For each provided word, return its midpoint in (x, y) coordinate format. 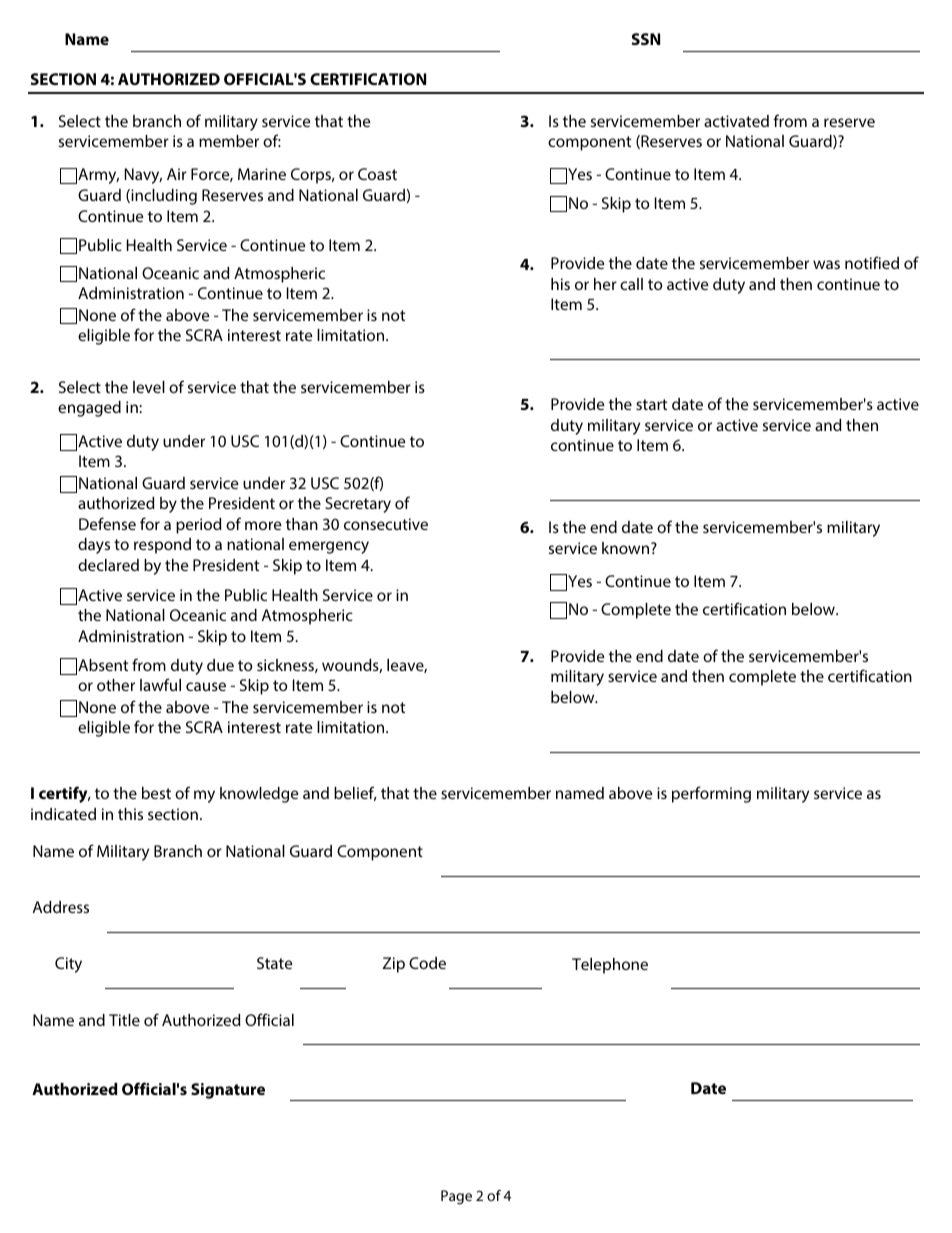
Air (177, 174)
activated (736, 121)
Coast (377, 174)
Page (456, 1197)
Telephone (610, 966)
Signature (228, 1091)
